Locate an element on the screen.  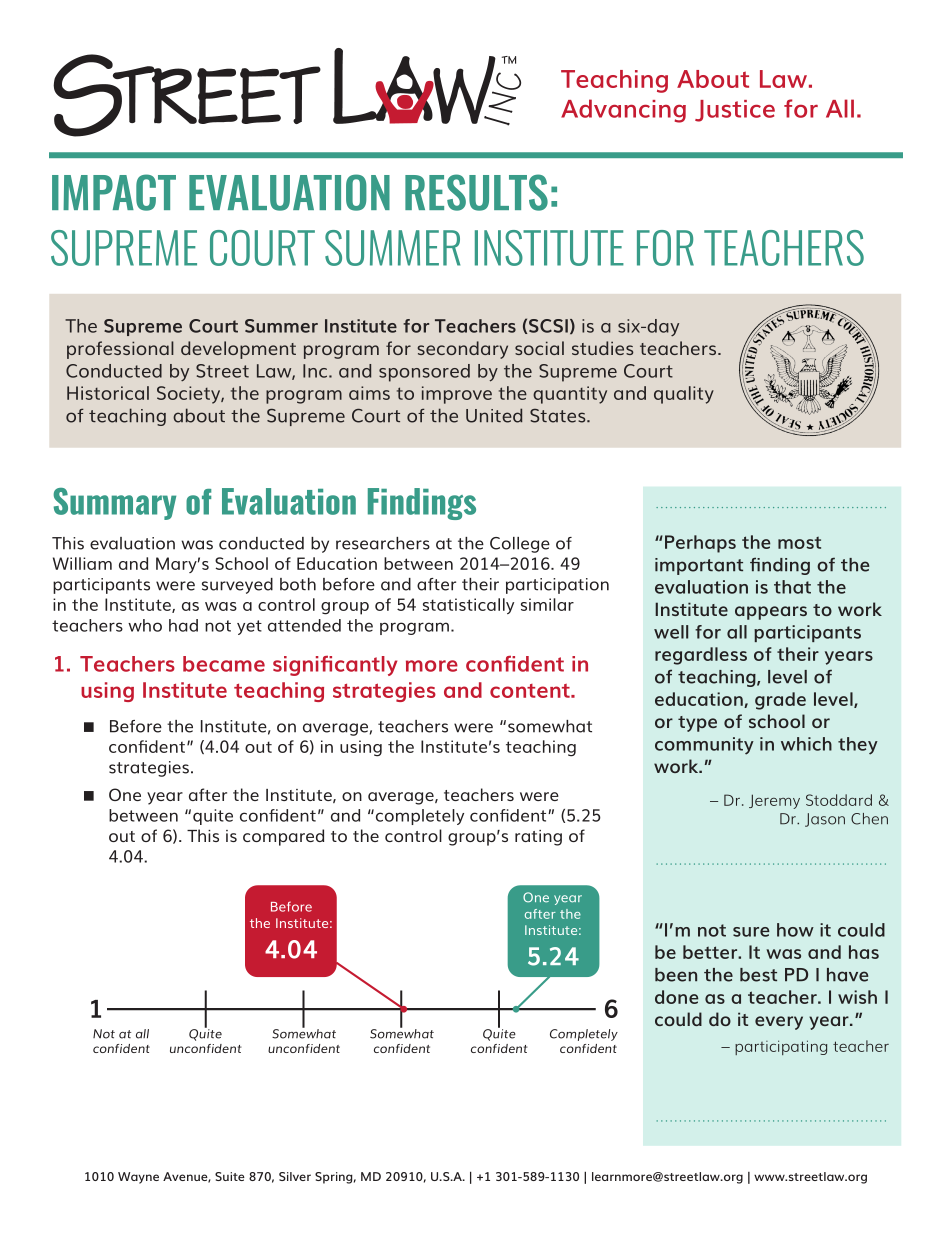
Silver is located at coordinates (295, 1176).
